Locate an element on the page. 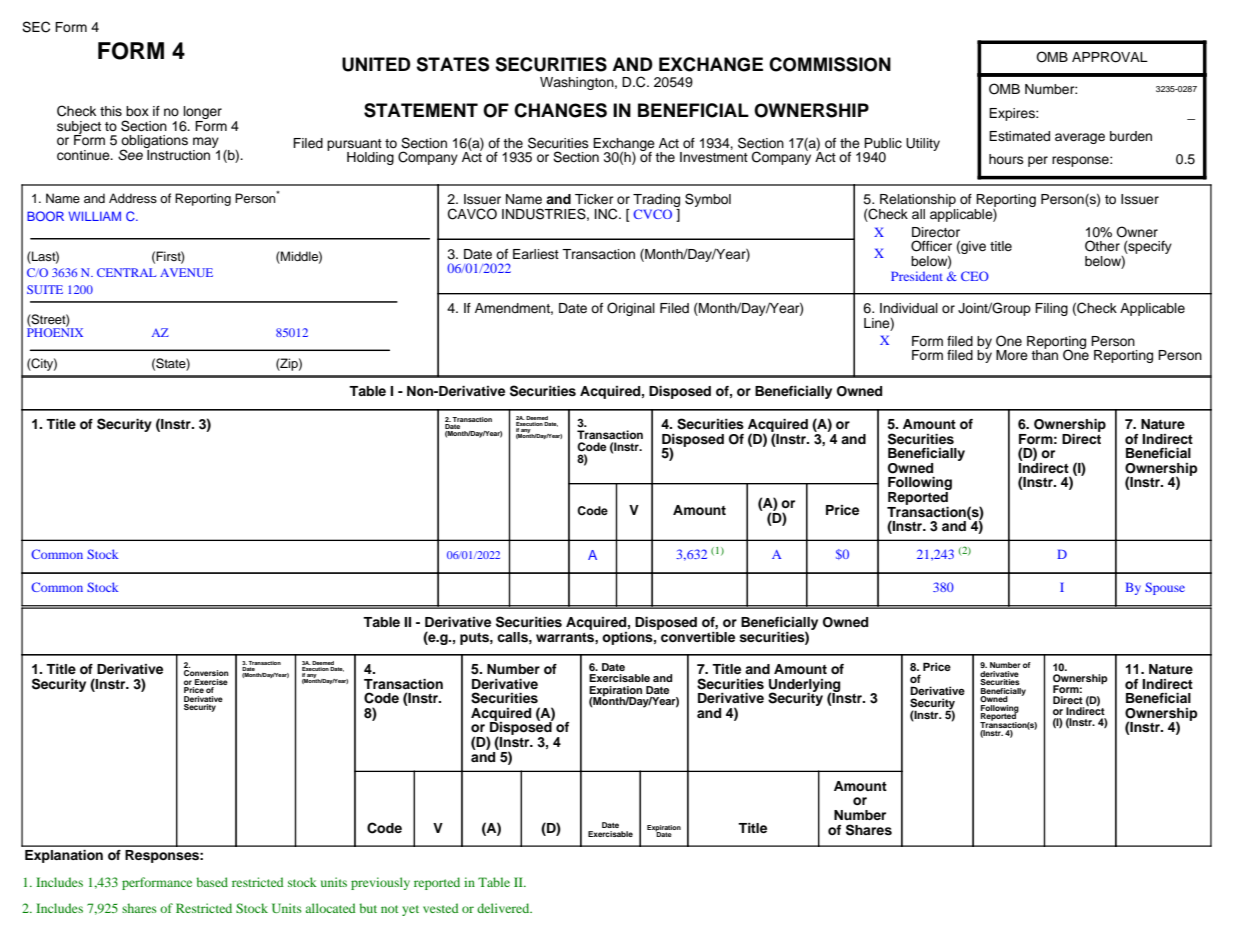  convertible is located at coordinates (697, 635).
